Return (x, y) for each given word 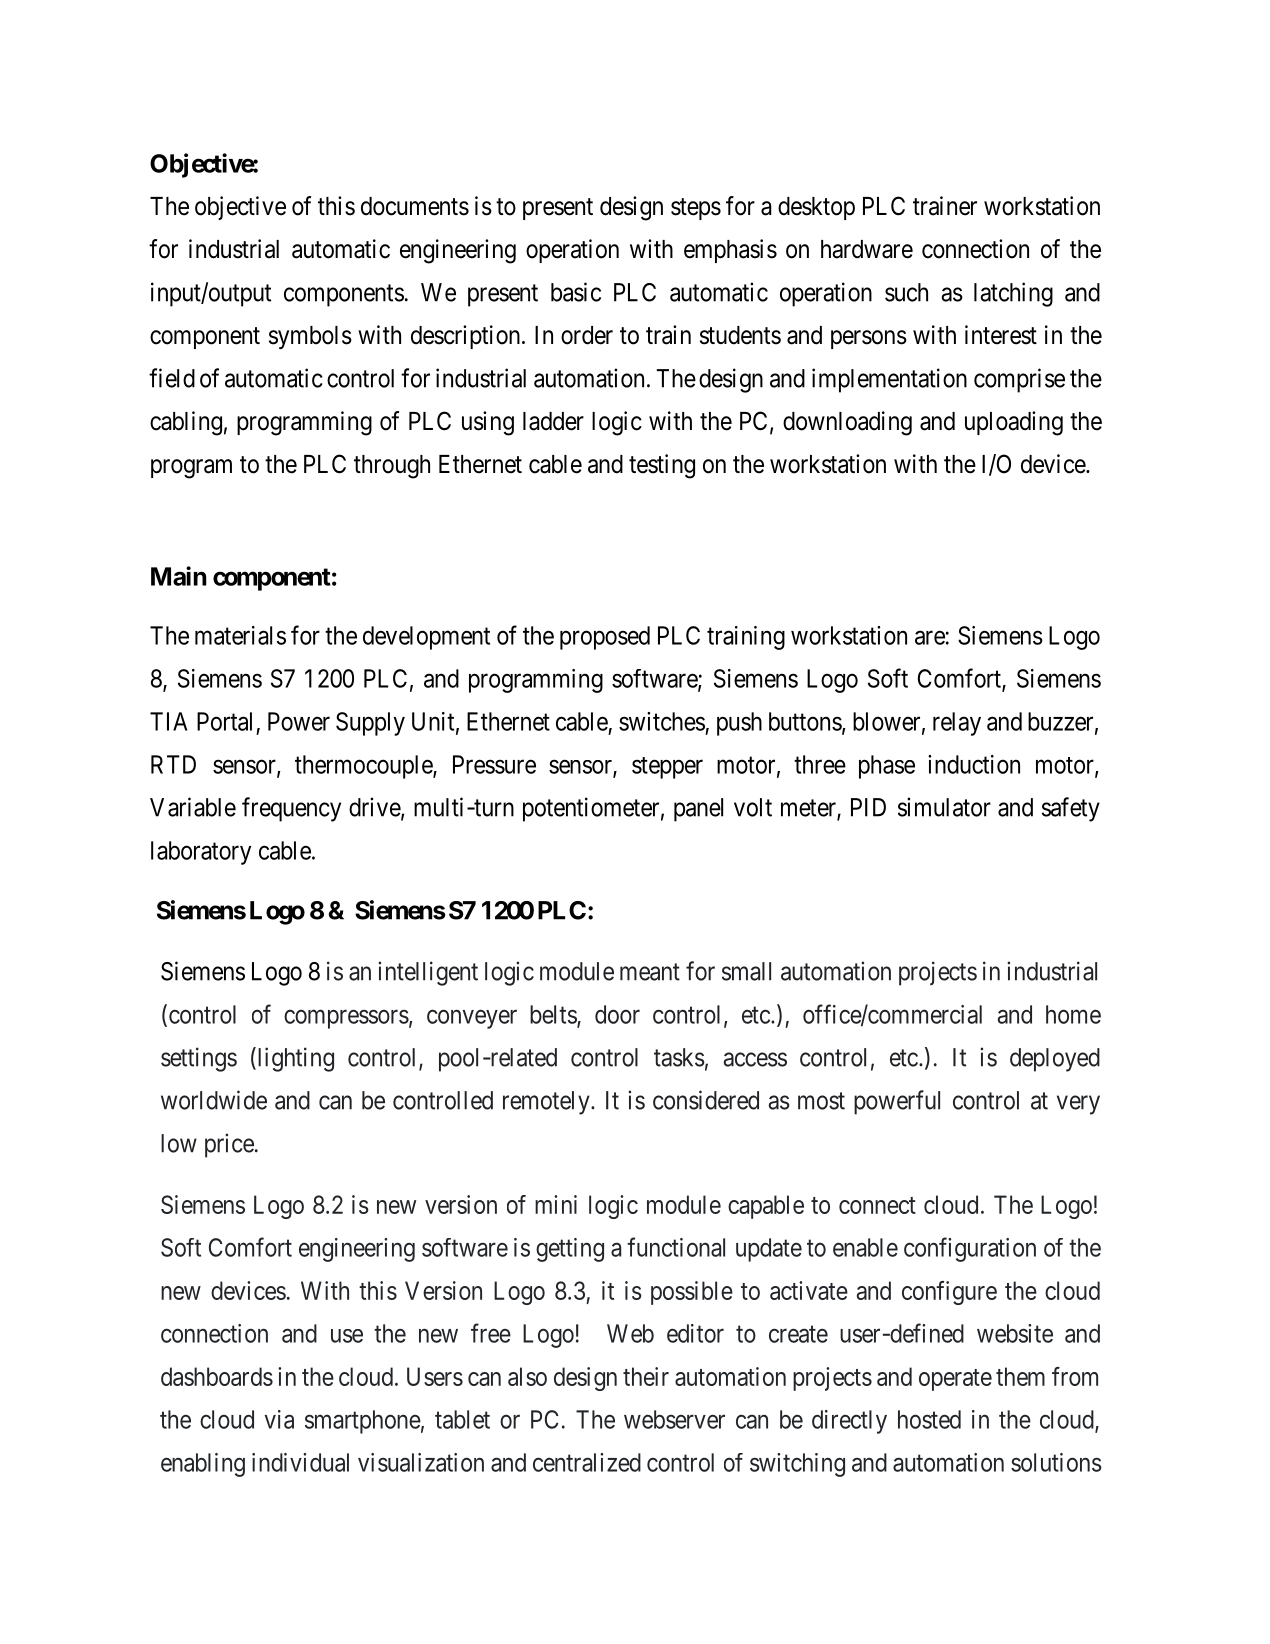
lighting (294, 1059)
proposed (605, 638)
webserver (674, 1419)
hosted (929, 1419)
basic (576, 292)
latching (1013, 294)
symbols (310, 337)
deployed (1055, 1060)
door (617, 1014)
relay (957, 724)
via (279, 1419)
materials (240, 635)
